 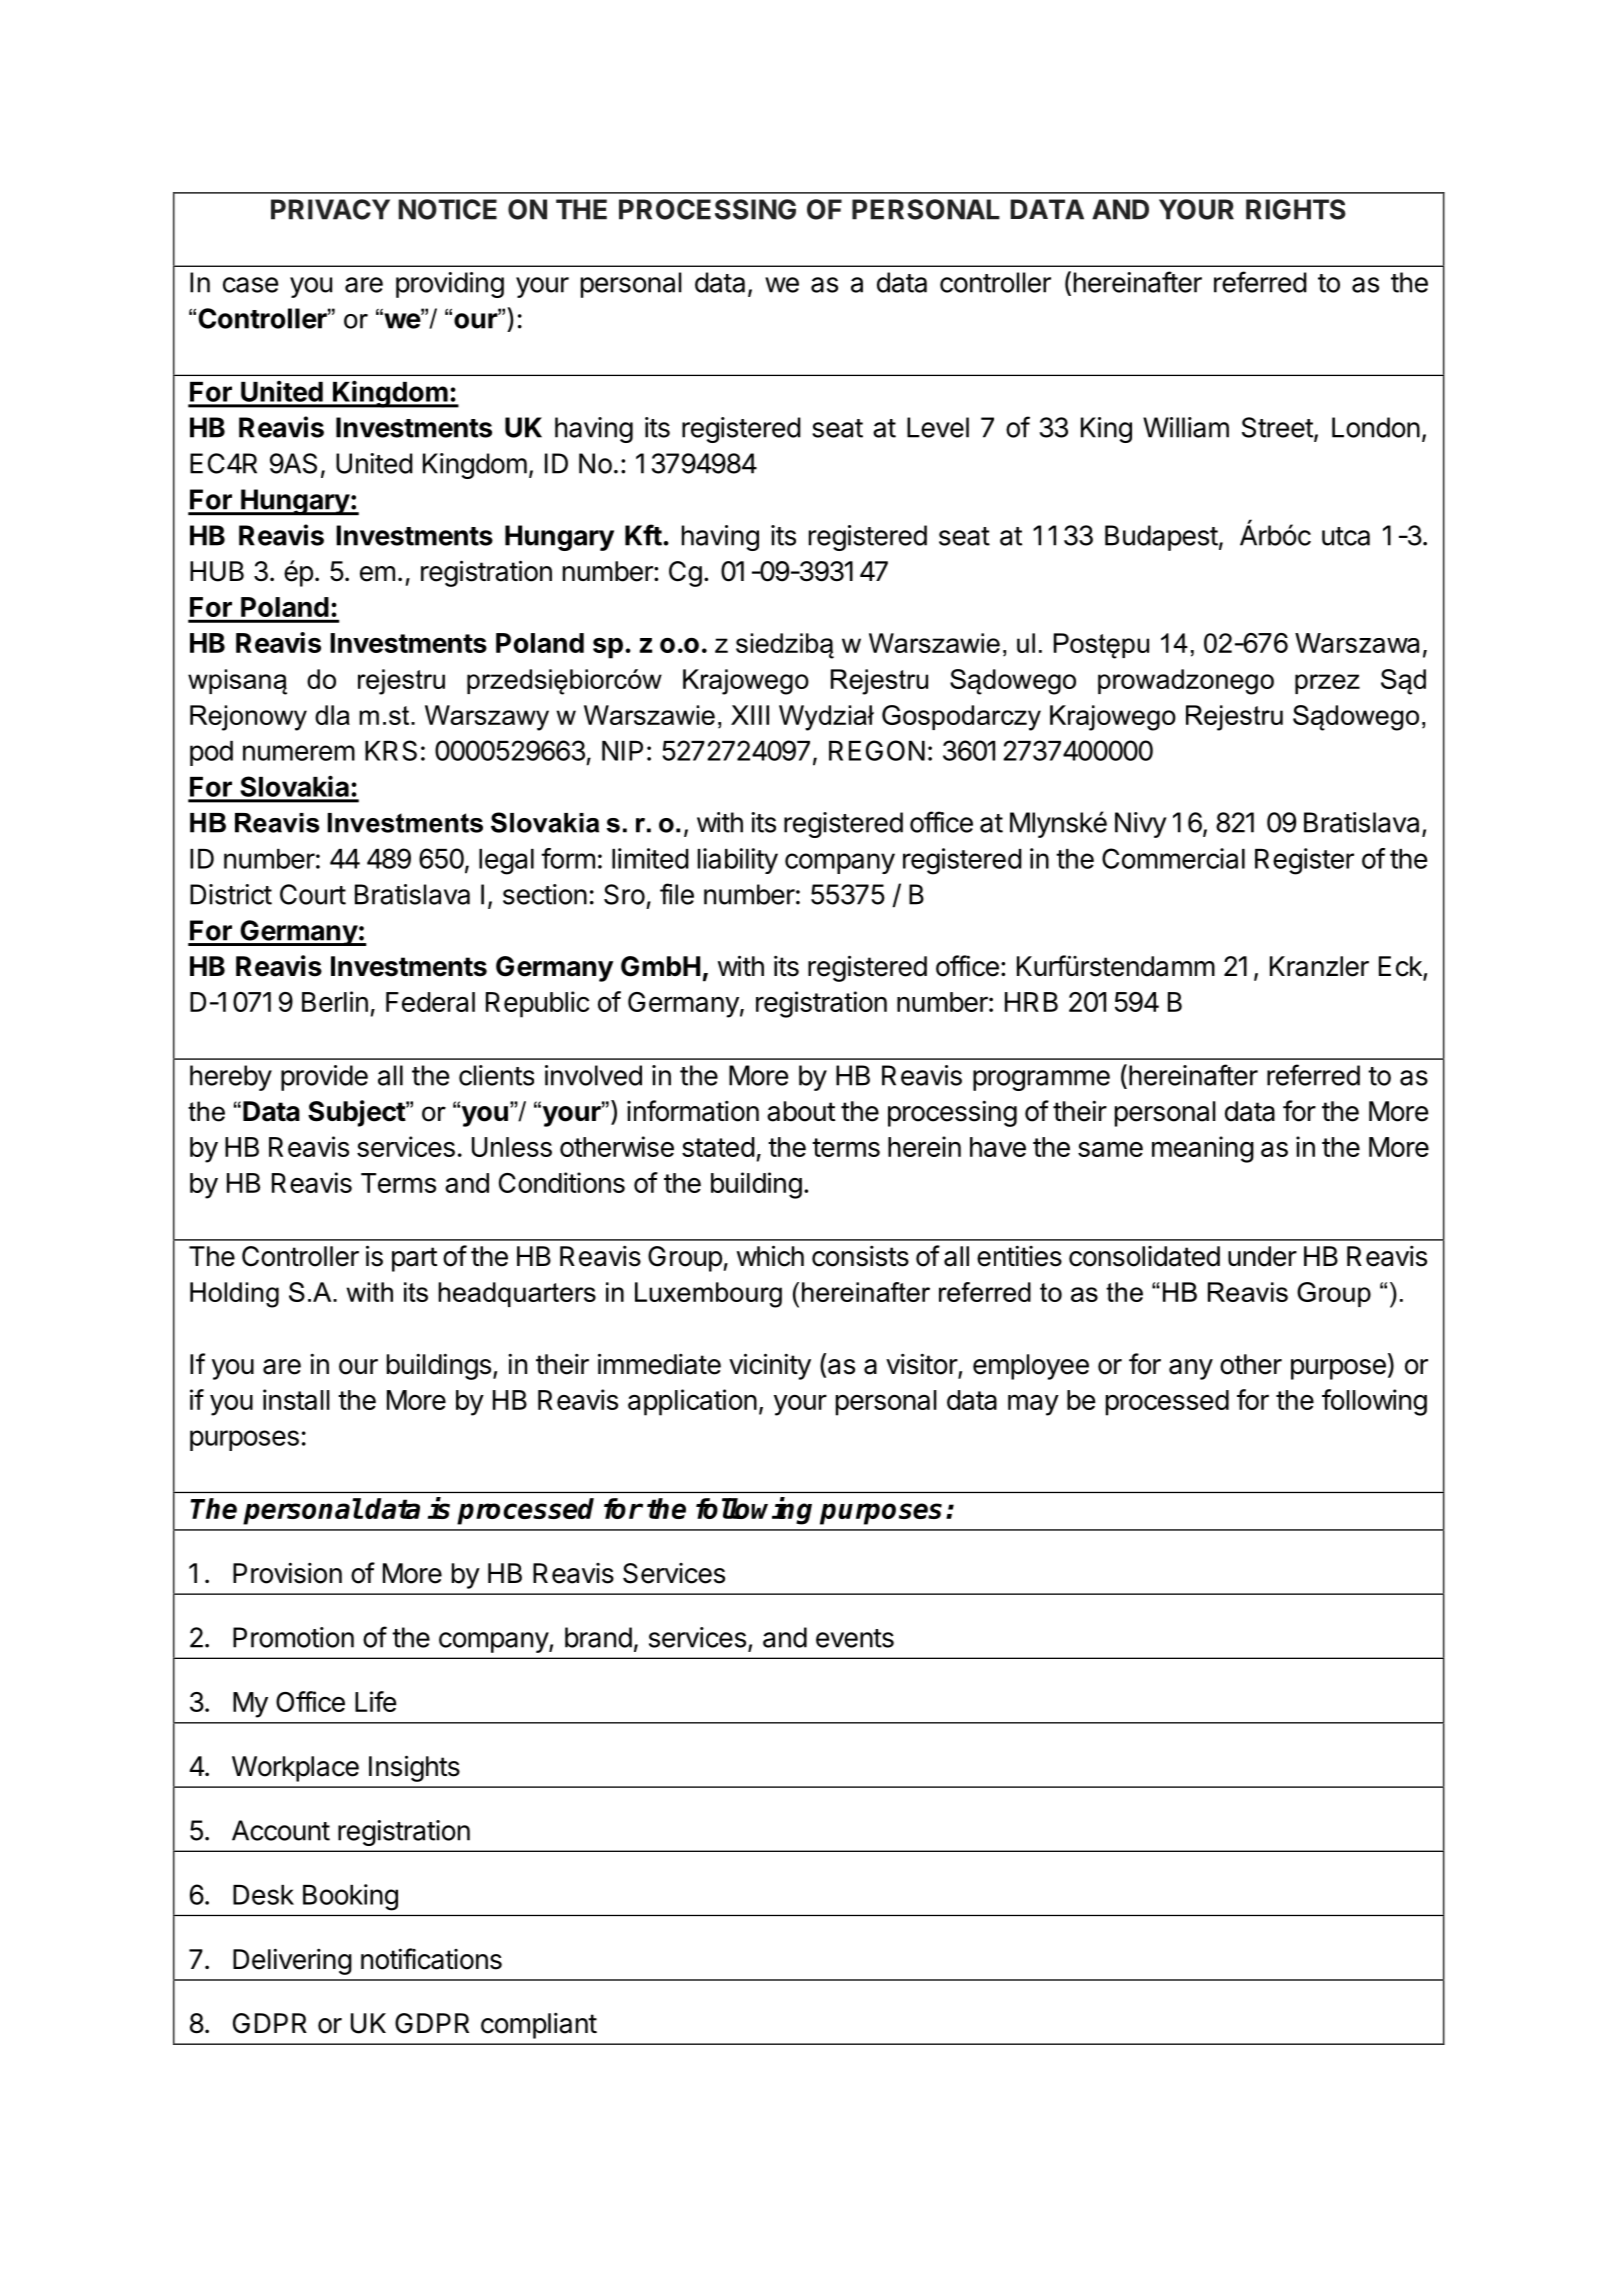 What do you see at coordinates (330, 209) in the image?
I see `PRIVACY` at bounding box center [330, 209].
